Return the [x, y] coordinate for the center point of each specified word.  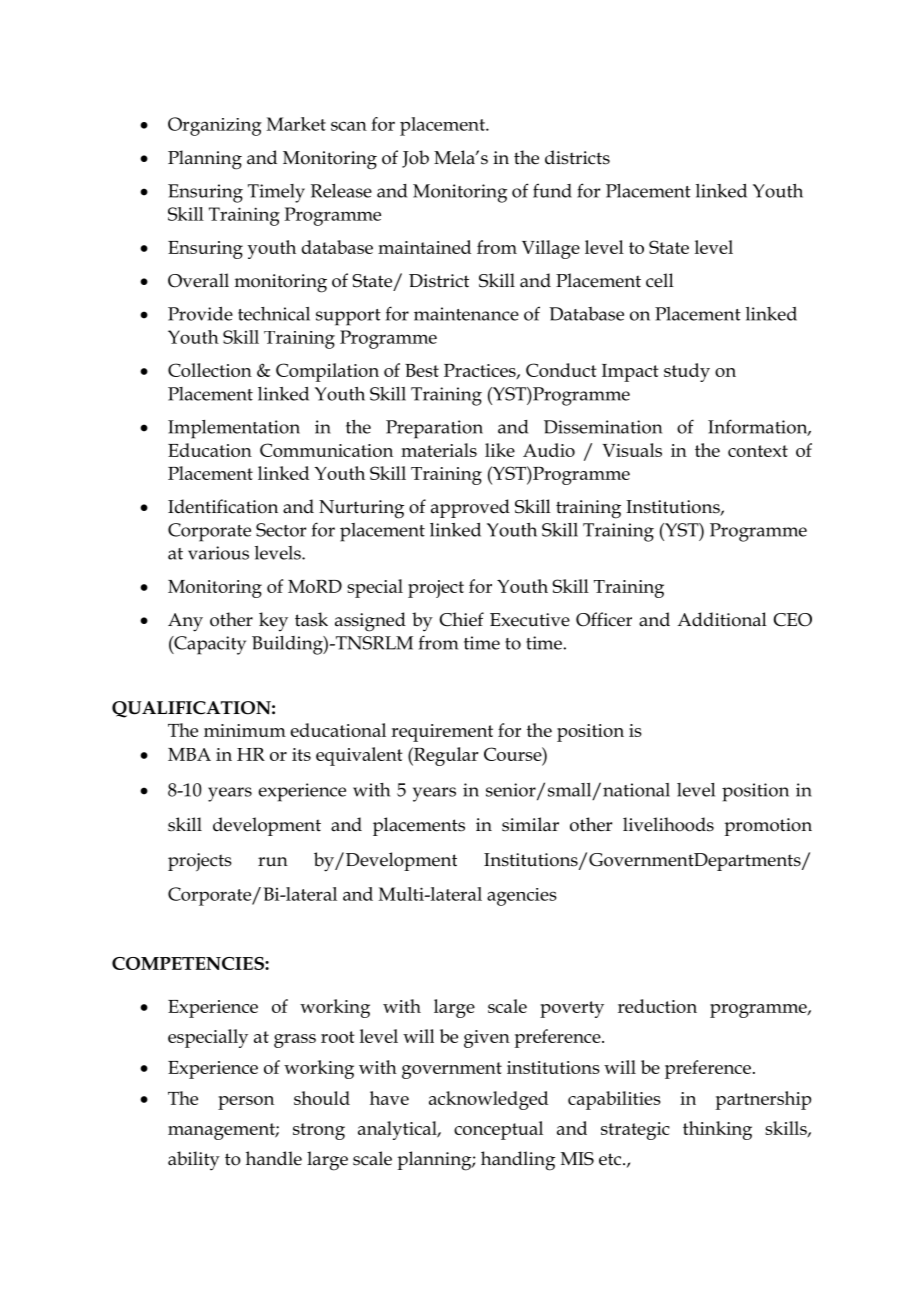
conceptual [498, 1130]
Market [296, 124]
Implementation [234, 429]
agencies [522, 897]
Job [415, 159]
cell [660, 280]
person [246, 1103]
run [273, 862]
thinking [717, 1130]
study [687, 372]
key [273, 622]
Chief [461, 619]
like [500, 450]
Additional [722, 619]
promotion [768, 827]
